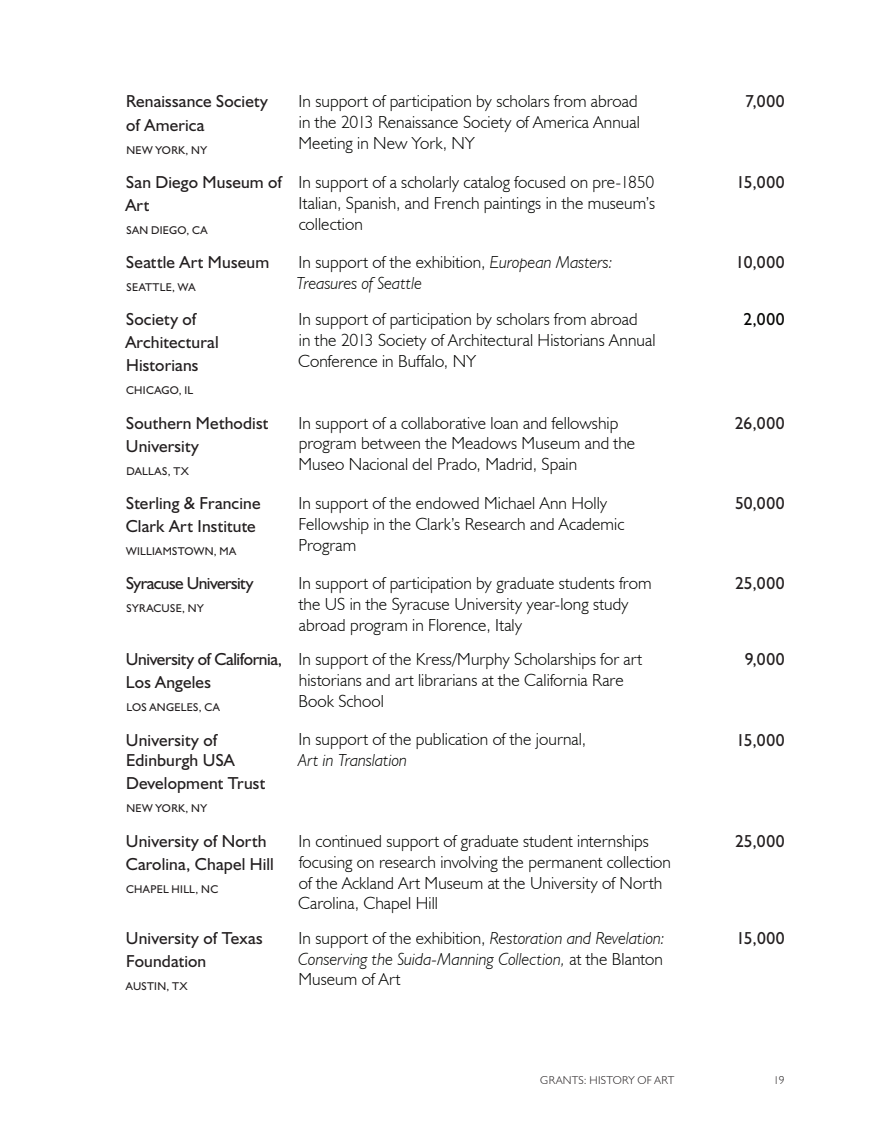 The height and width of the screenshot is (1130, 879). What do you see at coordinates (539, 182) in the screenshot?
I see `focused` at bounding box center [539, 182].
